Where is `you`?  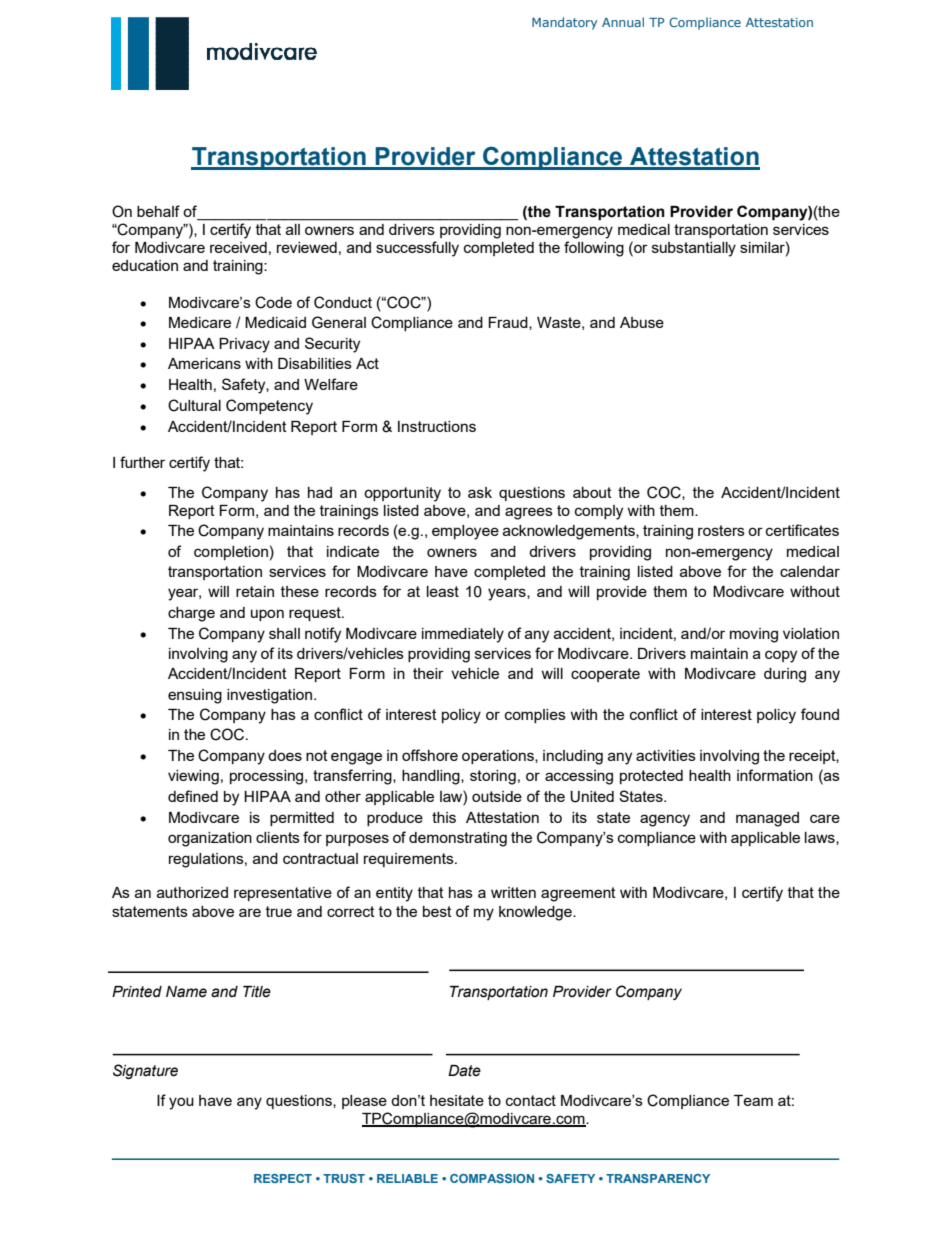
you is located at coordinates (181, 1103).
